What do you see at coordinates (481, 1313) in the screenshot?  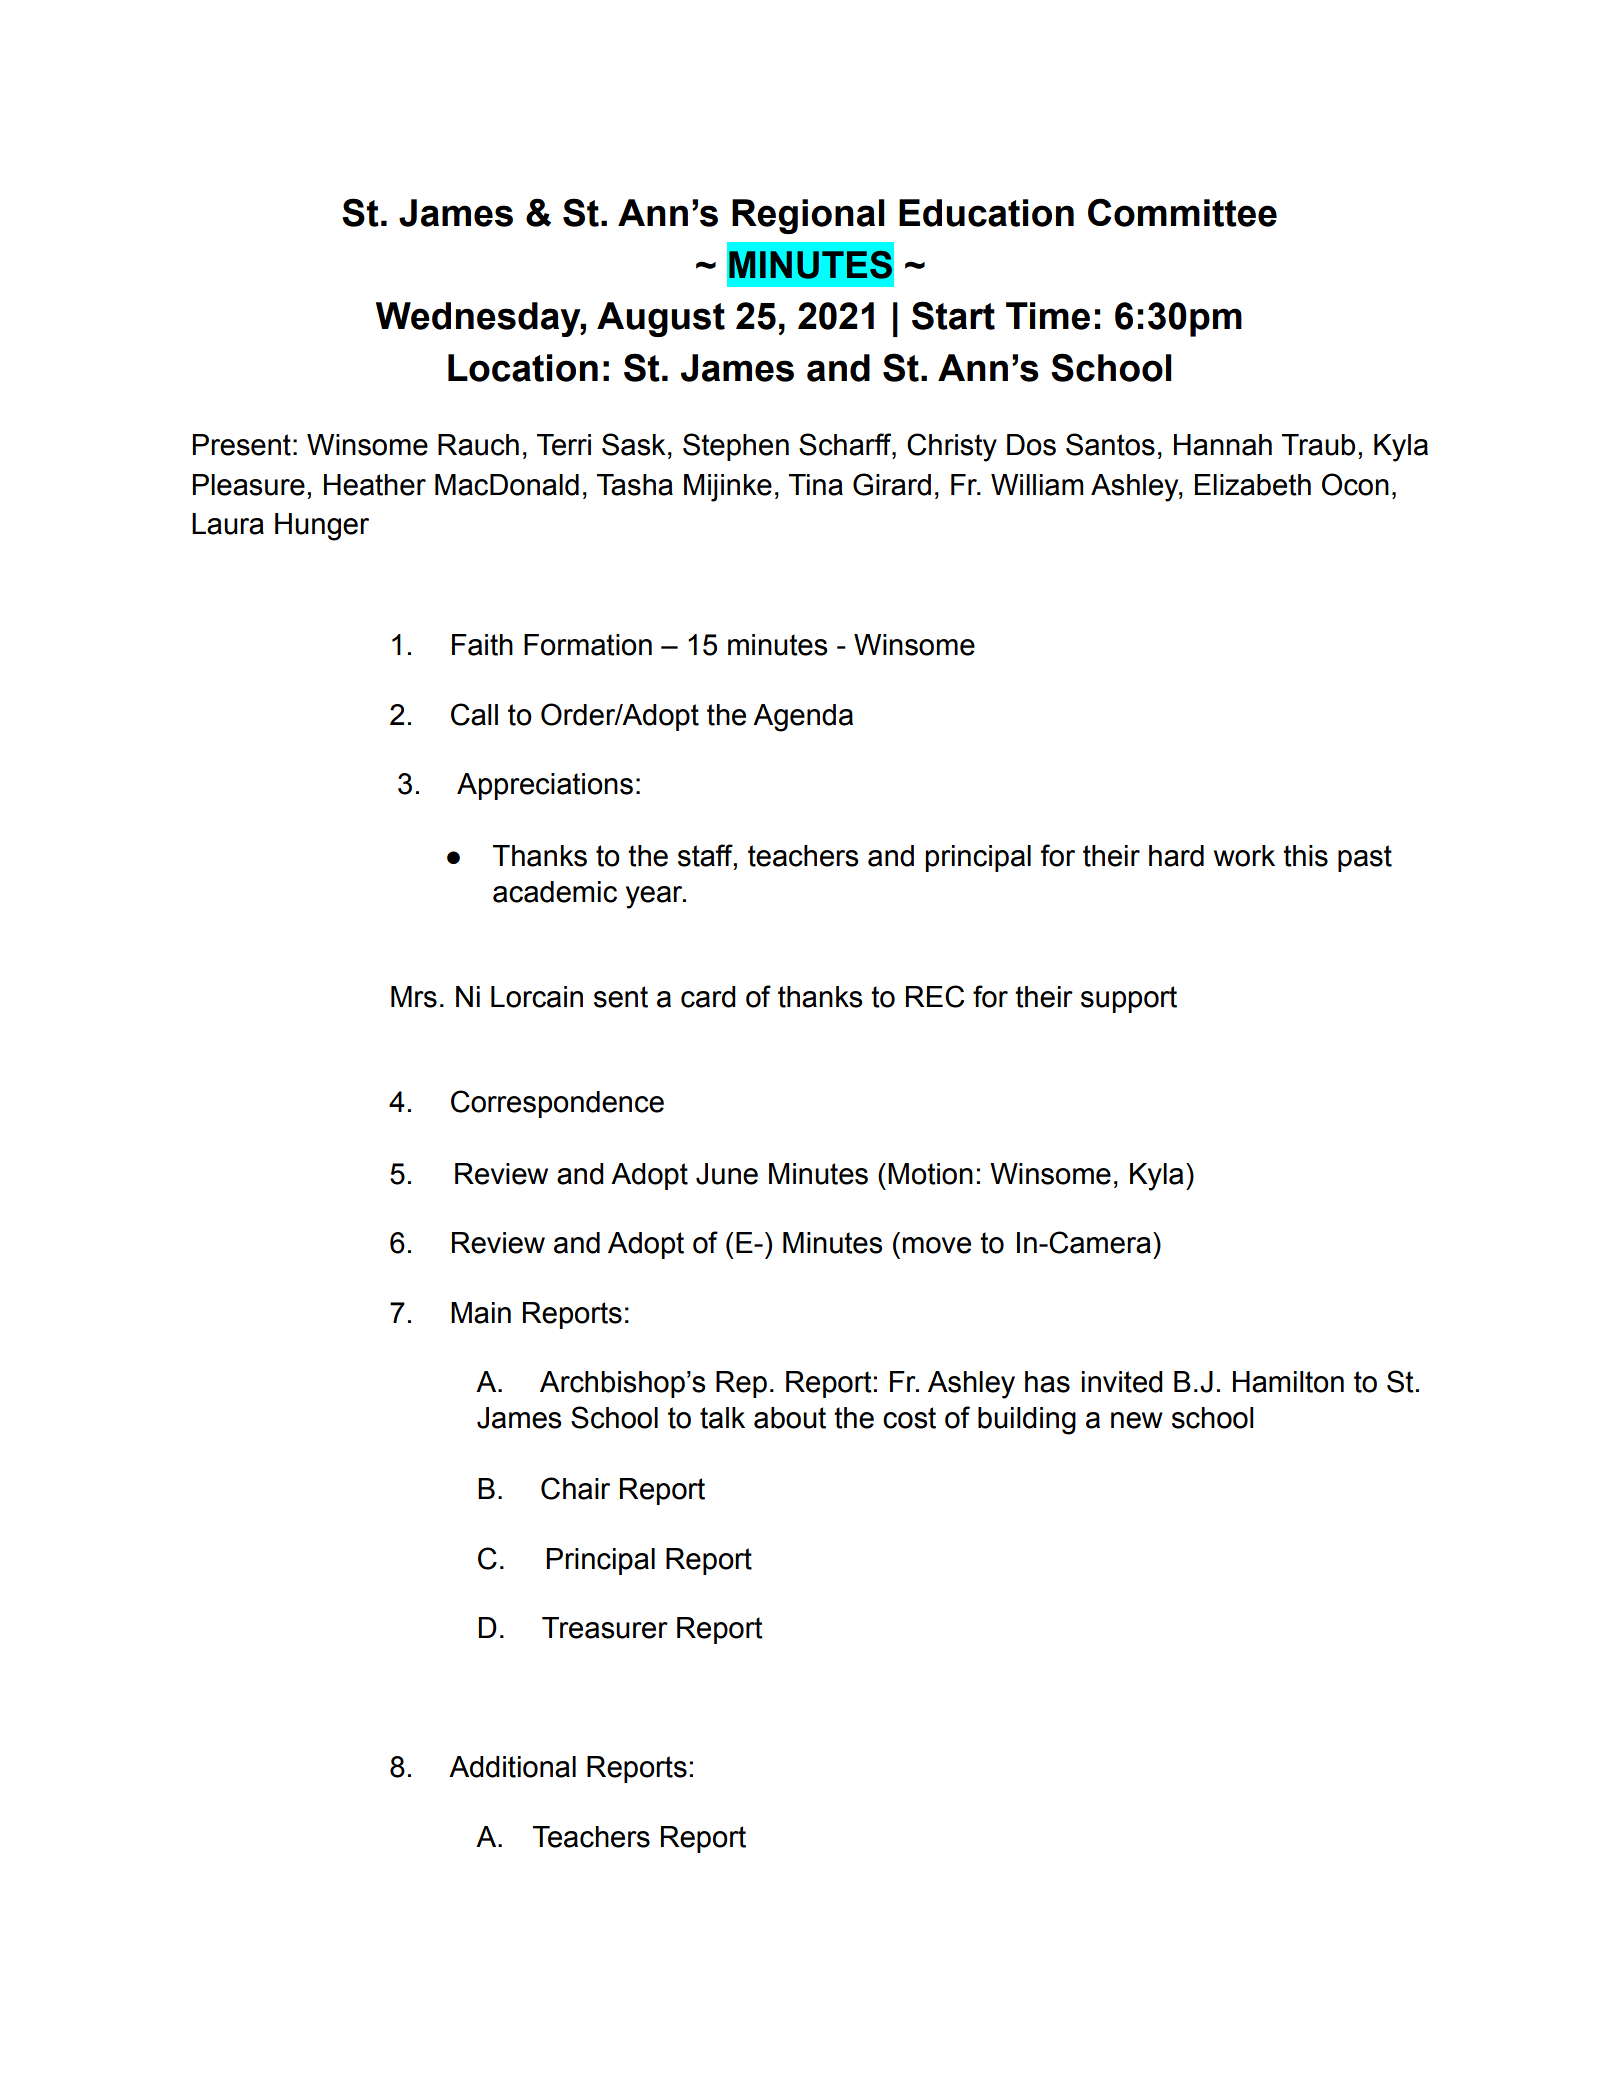 I see `Main` at bounding box center [481, 1313].
